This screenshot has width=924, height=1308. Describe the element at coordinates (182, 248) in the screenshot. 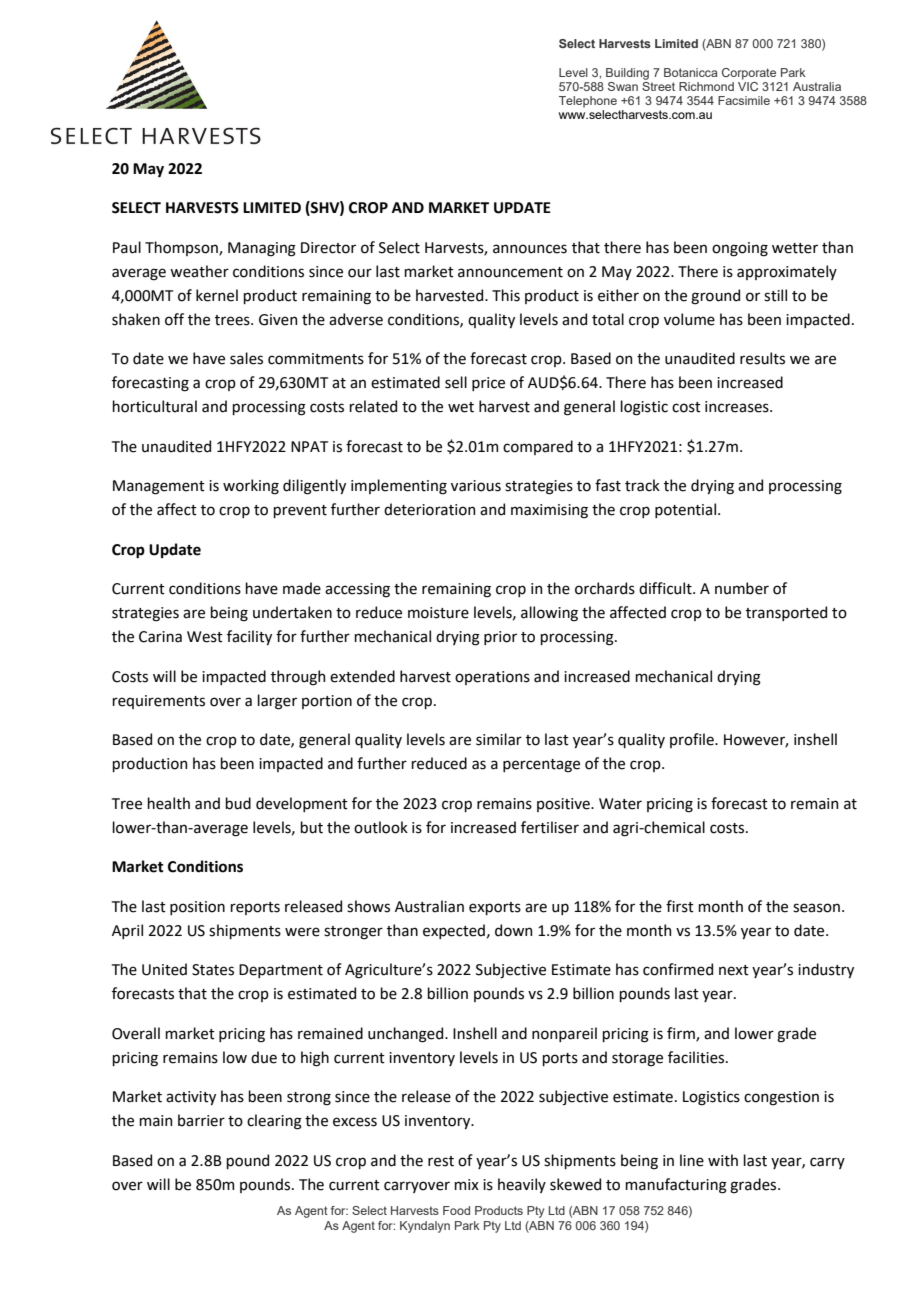

I see `Thompson` at that location.
